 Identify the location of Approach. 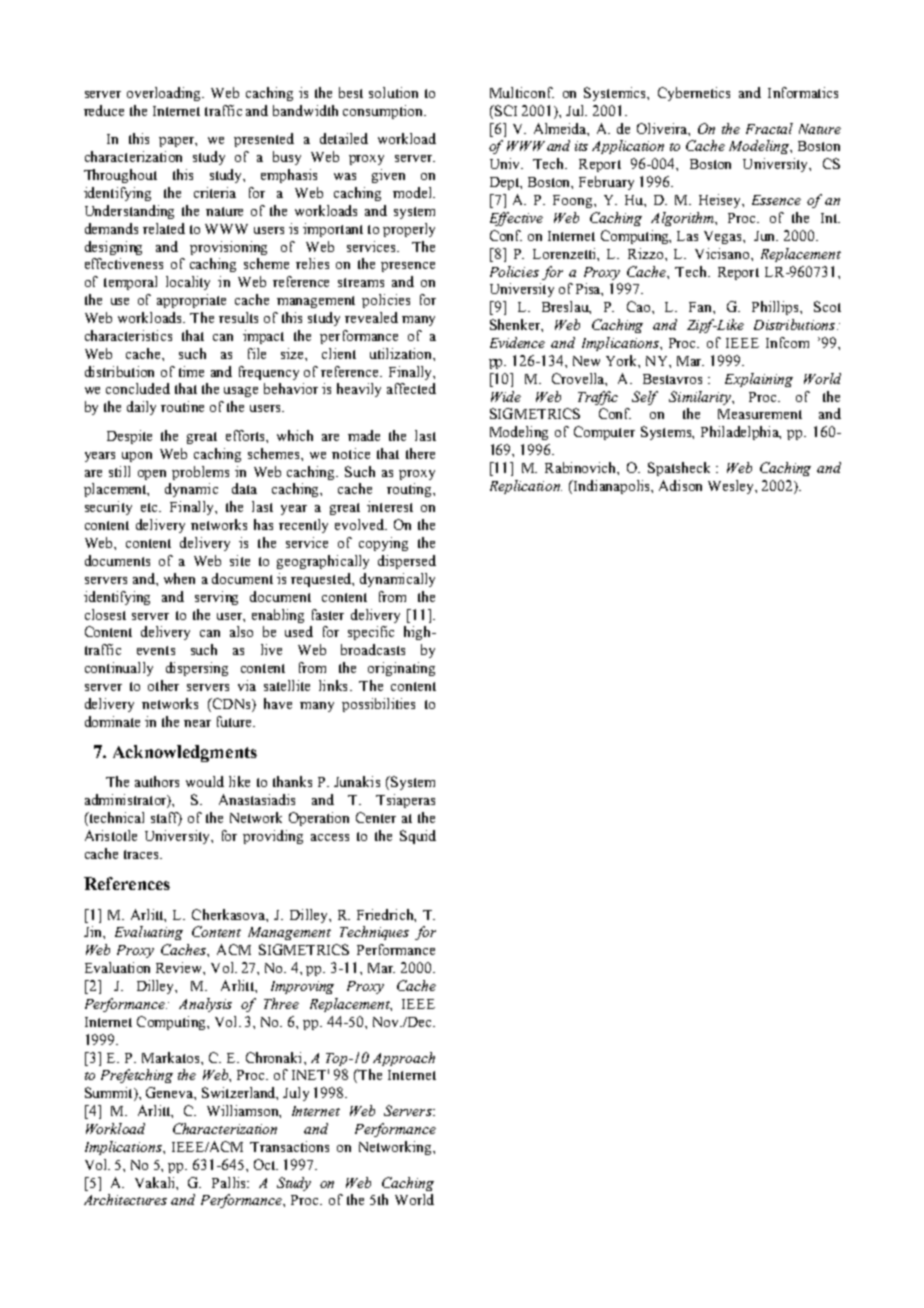
(404, 1059).
